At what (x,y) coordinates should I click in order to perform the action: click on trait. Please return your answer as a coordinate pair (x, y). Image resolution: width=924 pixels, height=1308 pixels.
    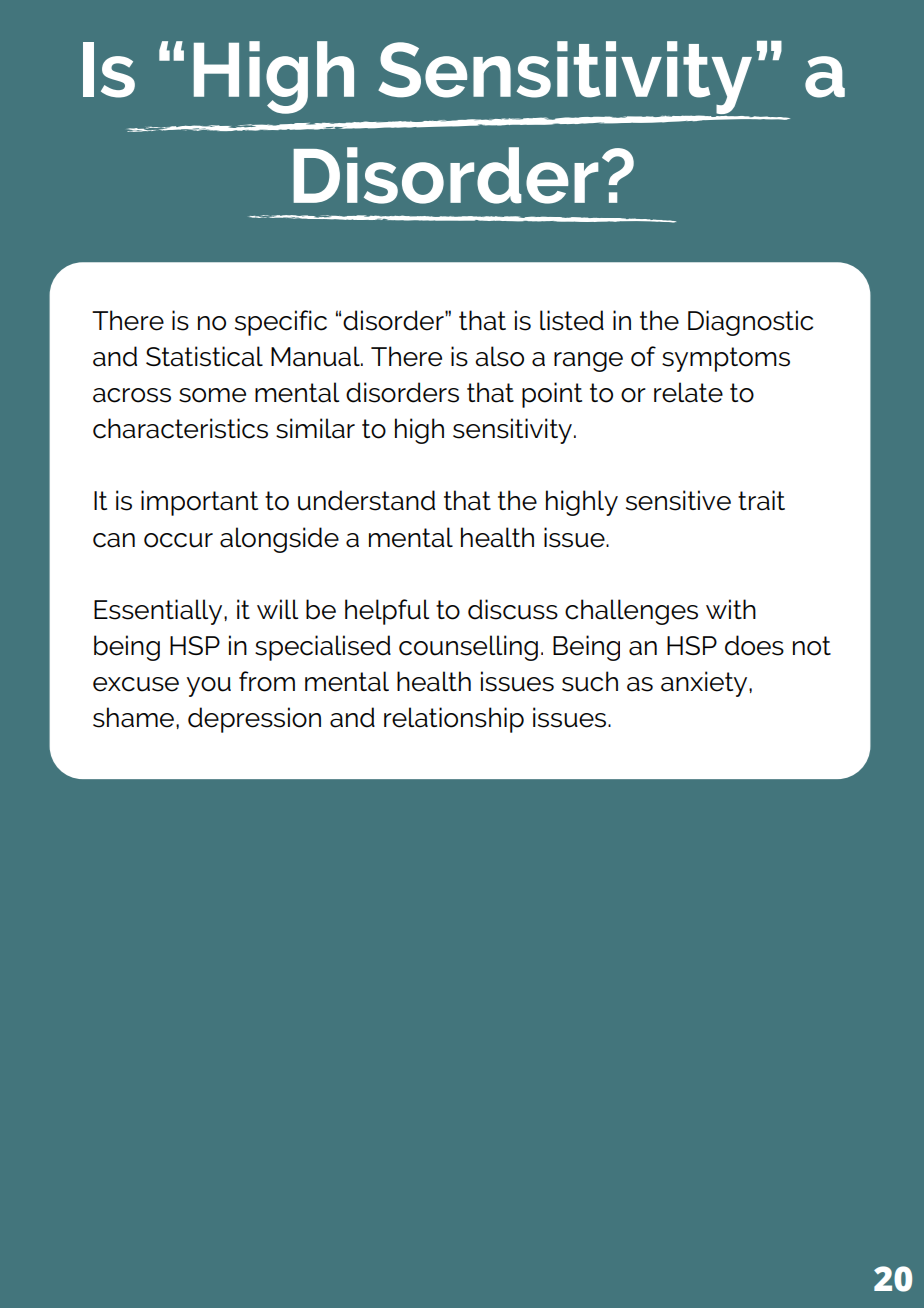
    Looking at the image, I should click on (761, 500).
